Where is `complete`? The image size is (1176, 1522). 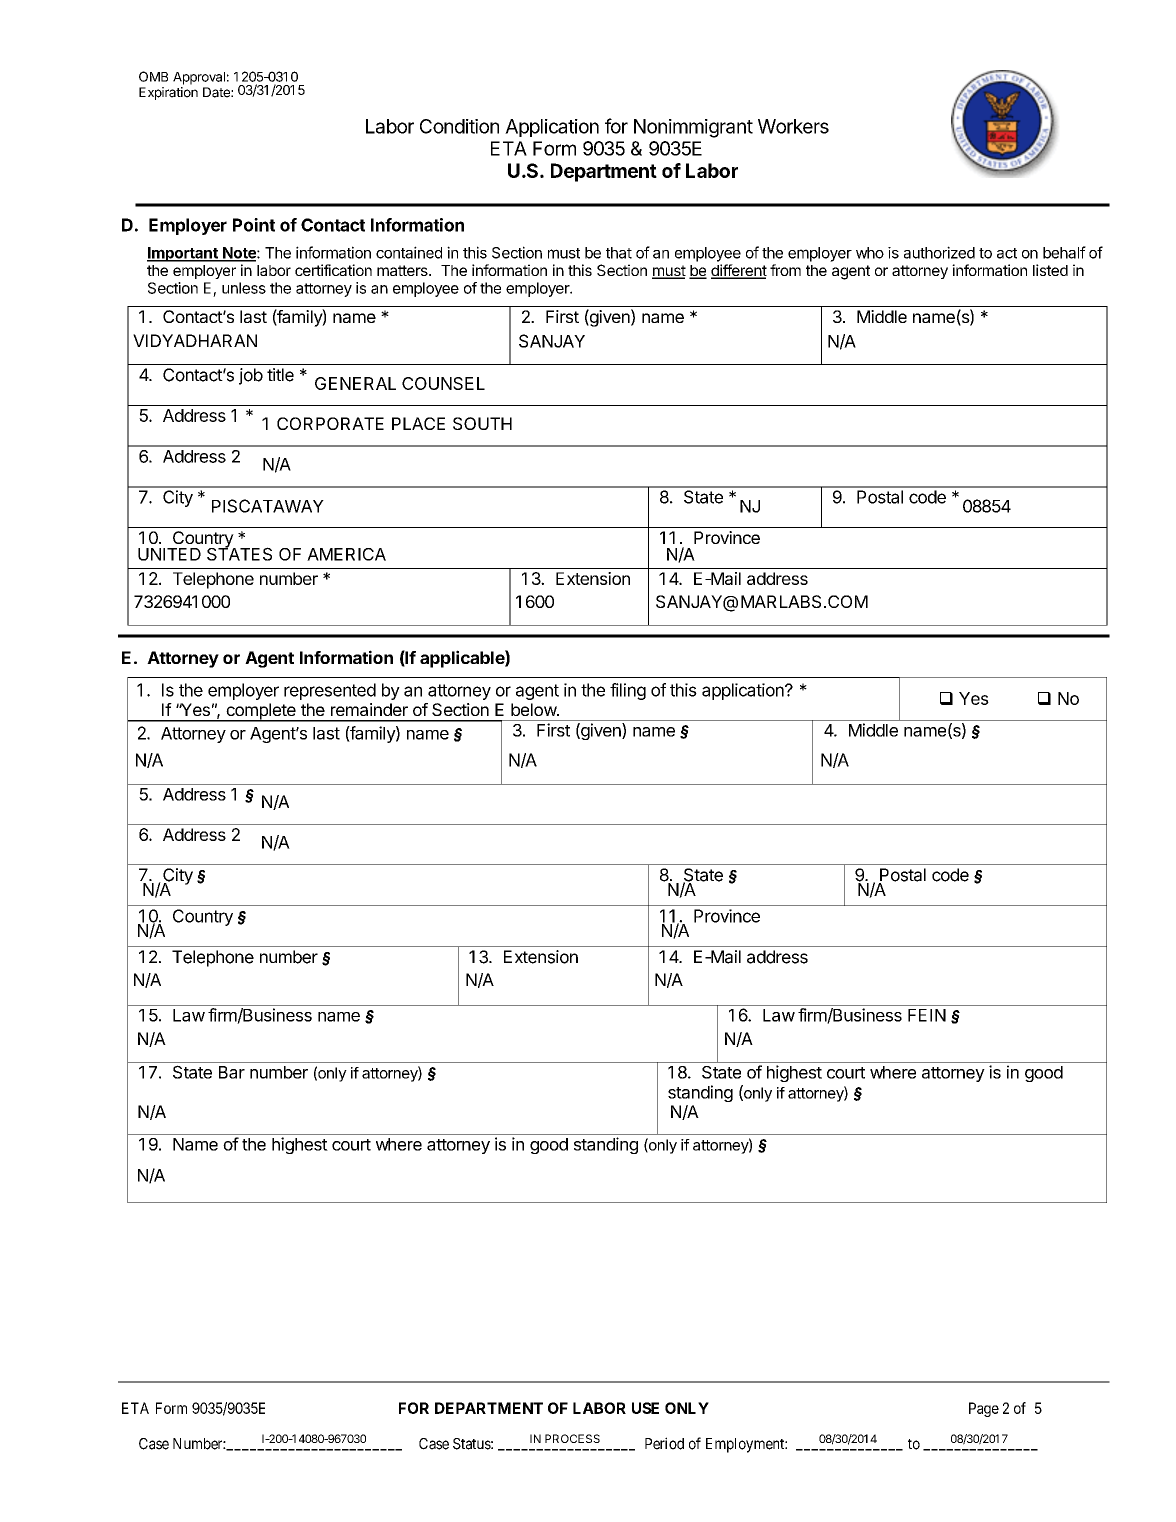 complete is located at coordinates (261, 712).
